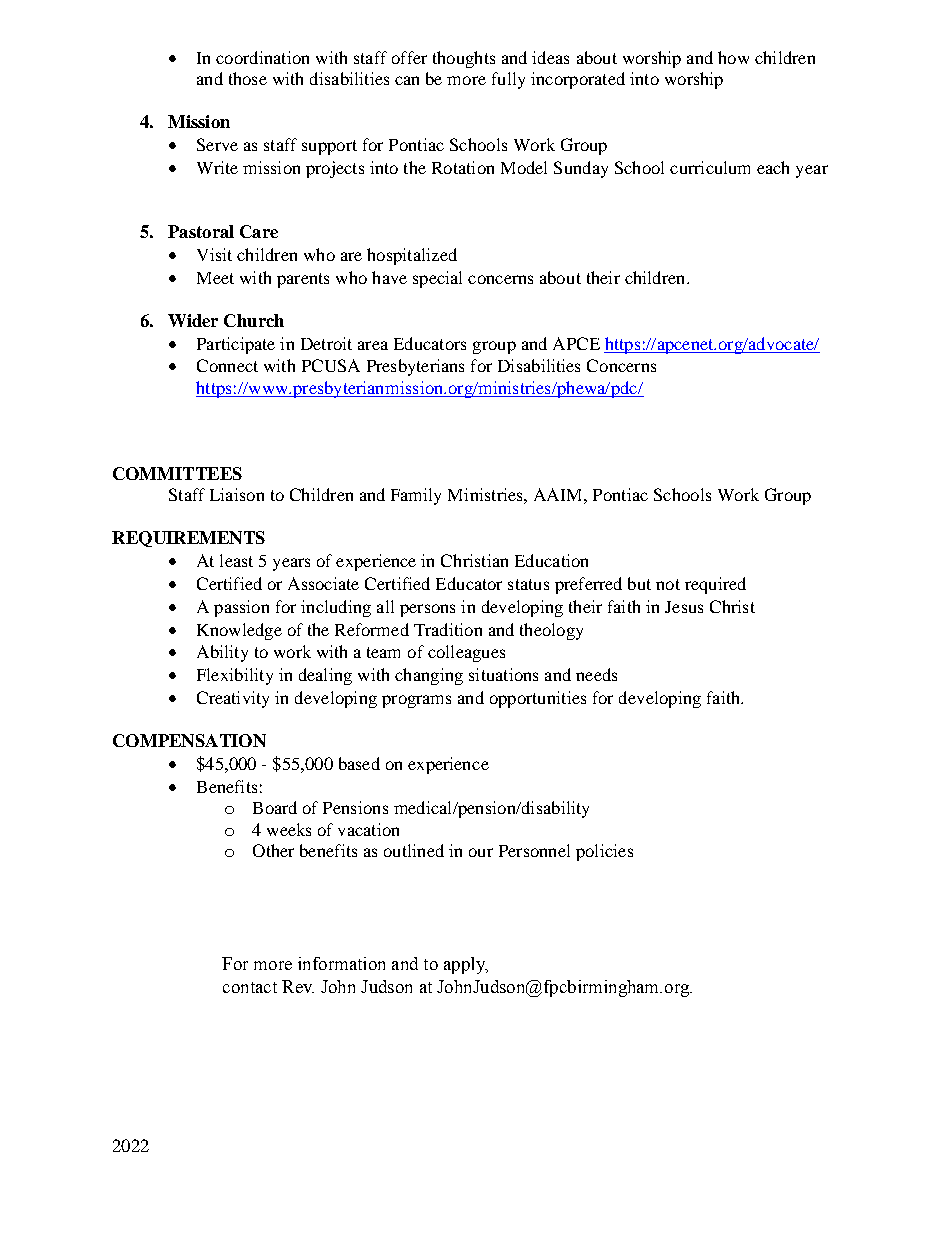  What do you see at coordinates (415, 367) in the screenshot?
I see `Presbyterians` at bounding box center [415, 367].
